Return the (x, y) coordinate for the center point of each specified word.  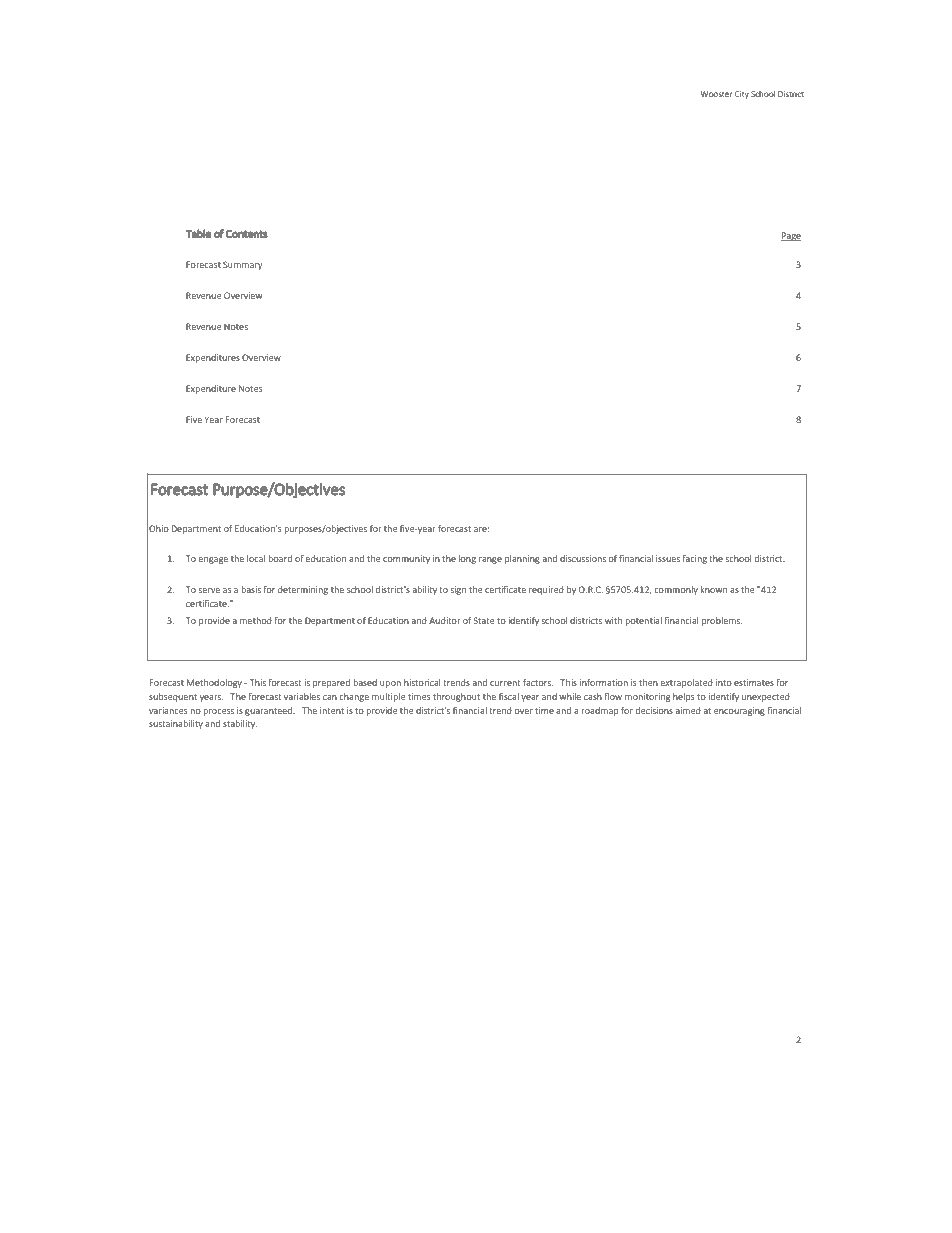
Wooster (716, 94)
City (742, 95)
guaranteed (270, 711)
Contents (247, 234)
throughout (456, 697)
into (724, 682)
